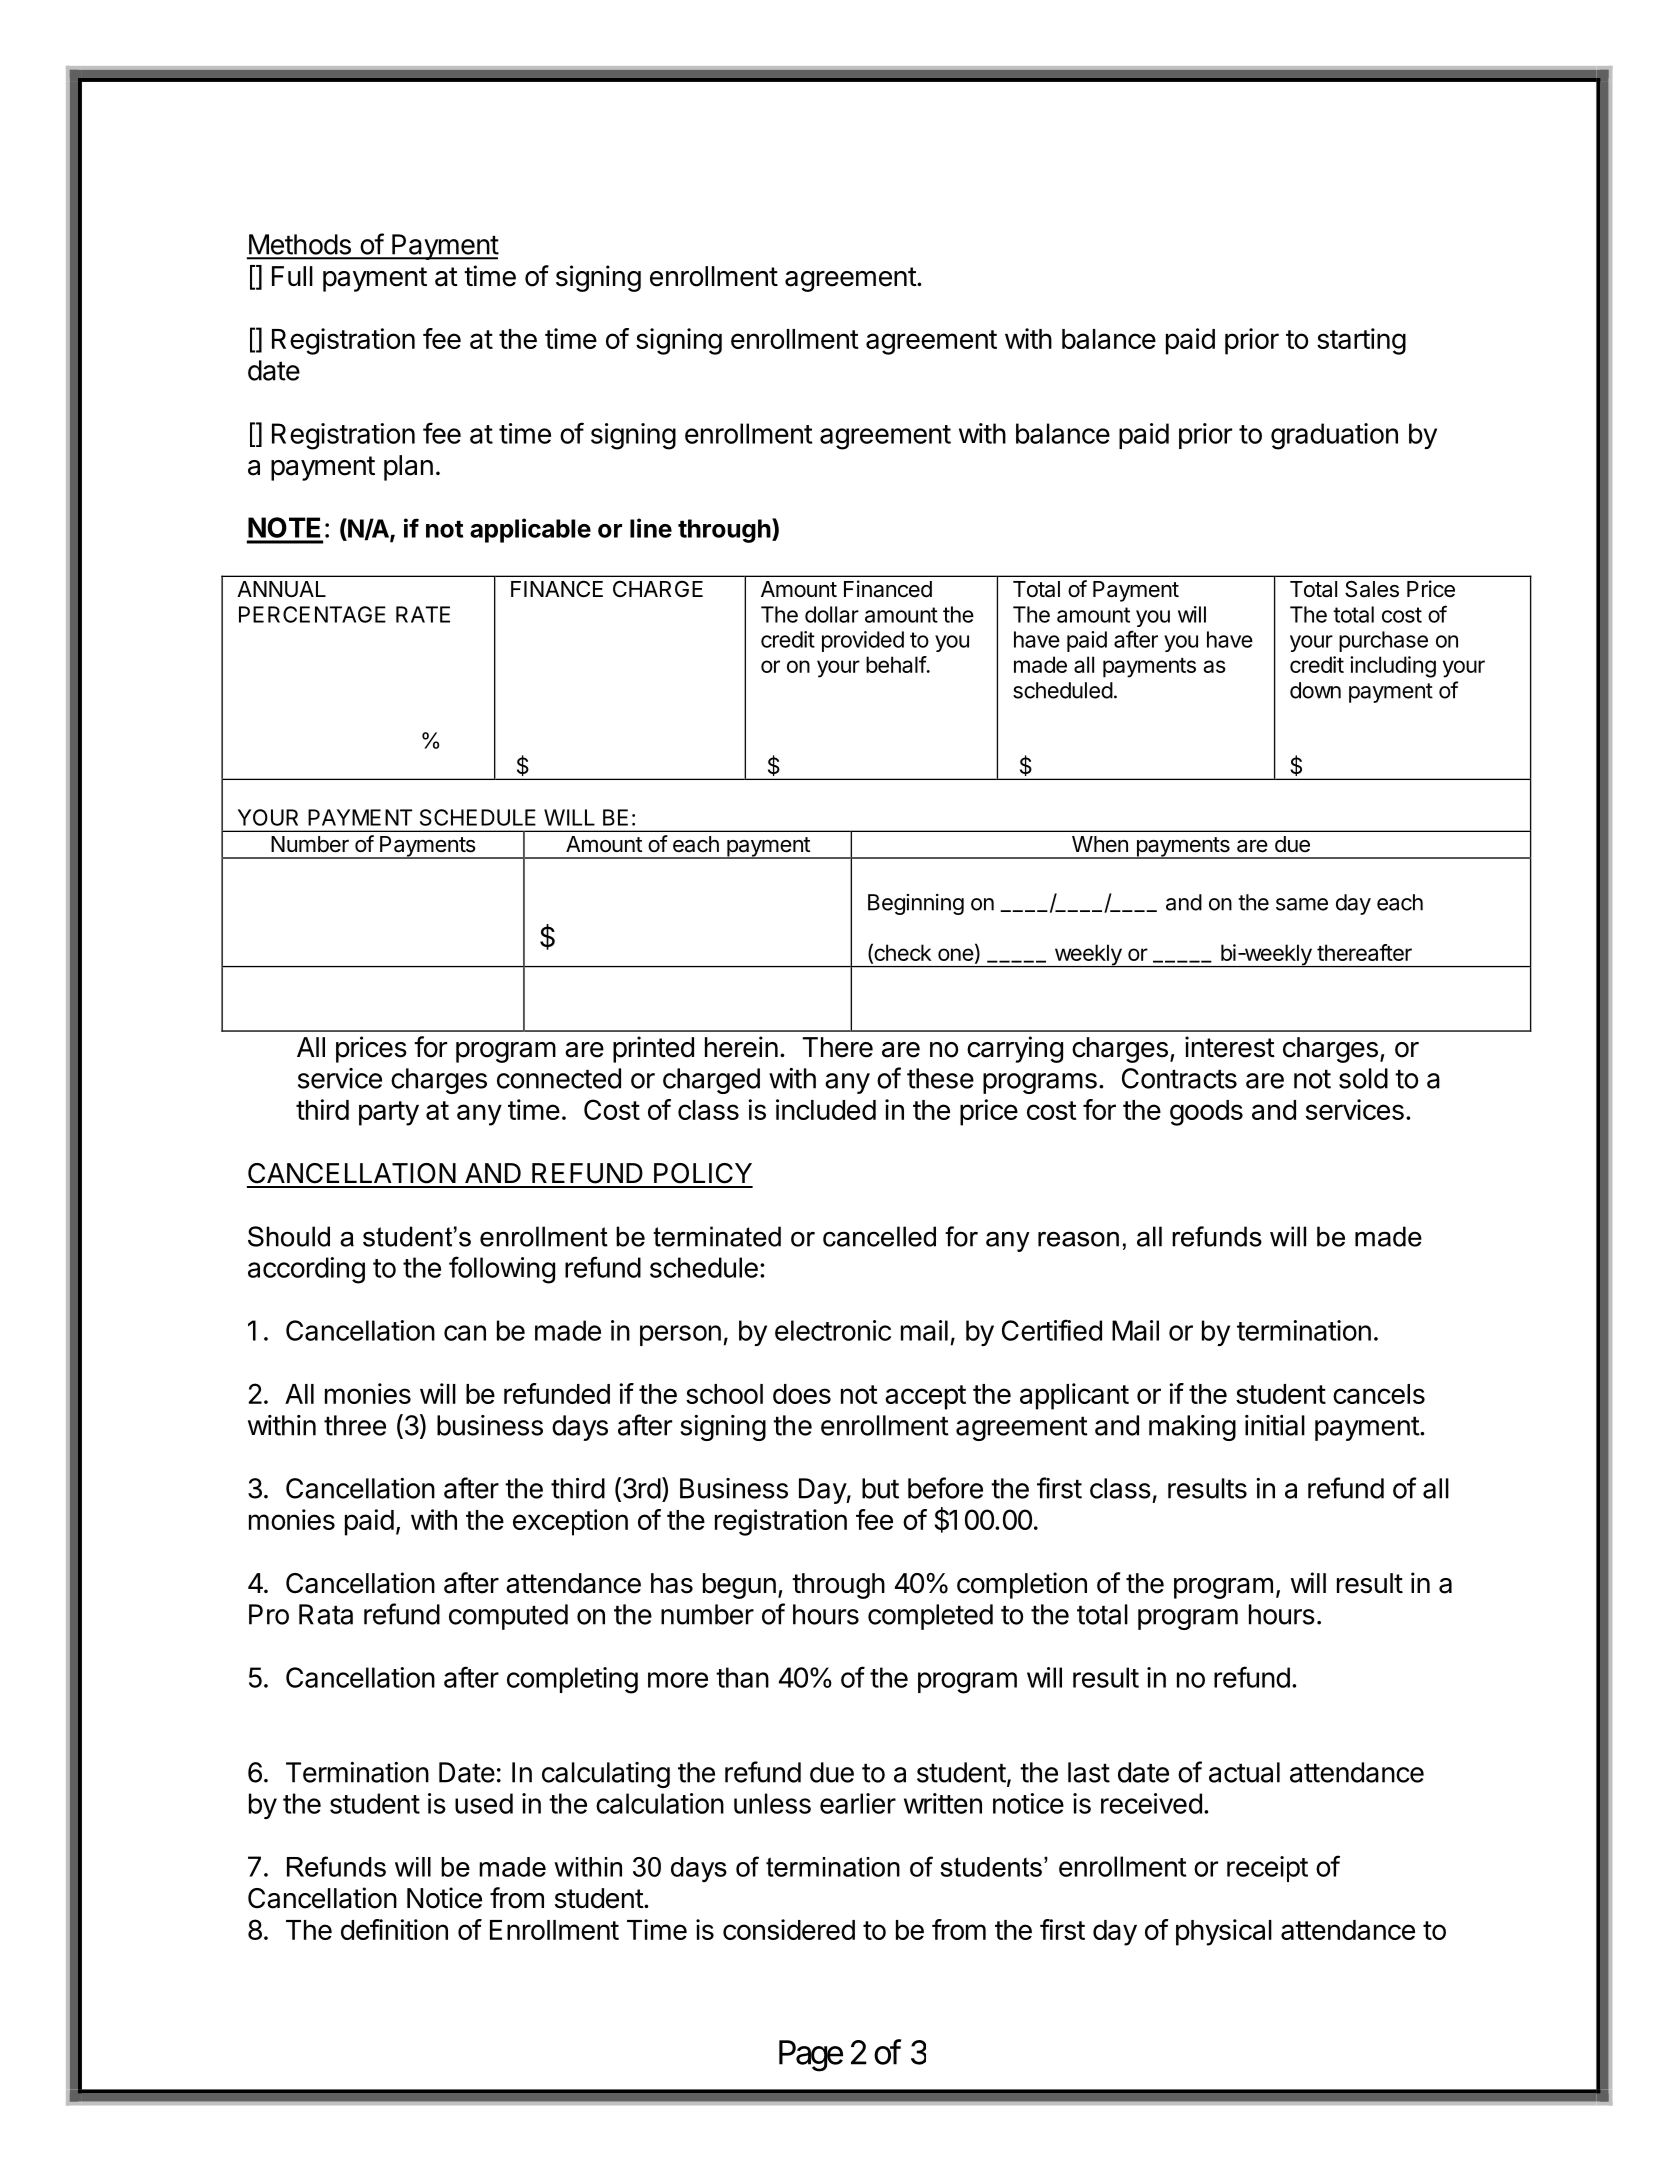 This image has height=2171, width=1678. Describe the element at coordinates (789, 1929) in the image. I see `considered` at that location.
